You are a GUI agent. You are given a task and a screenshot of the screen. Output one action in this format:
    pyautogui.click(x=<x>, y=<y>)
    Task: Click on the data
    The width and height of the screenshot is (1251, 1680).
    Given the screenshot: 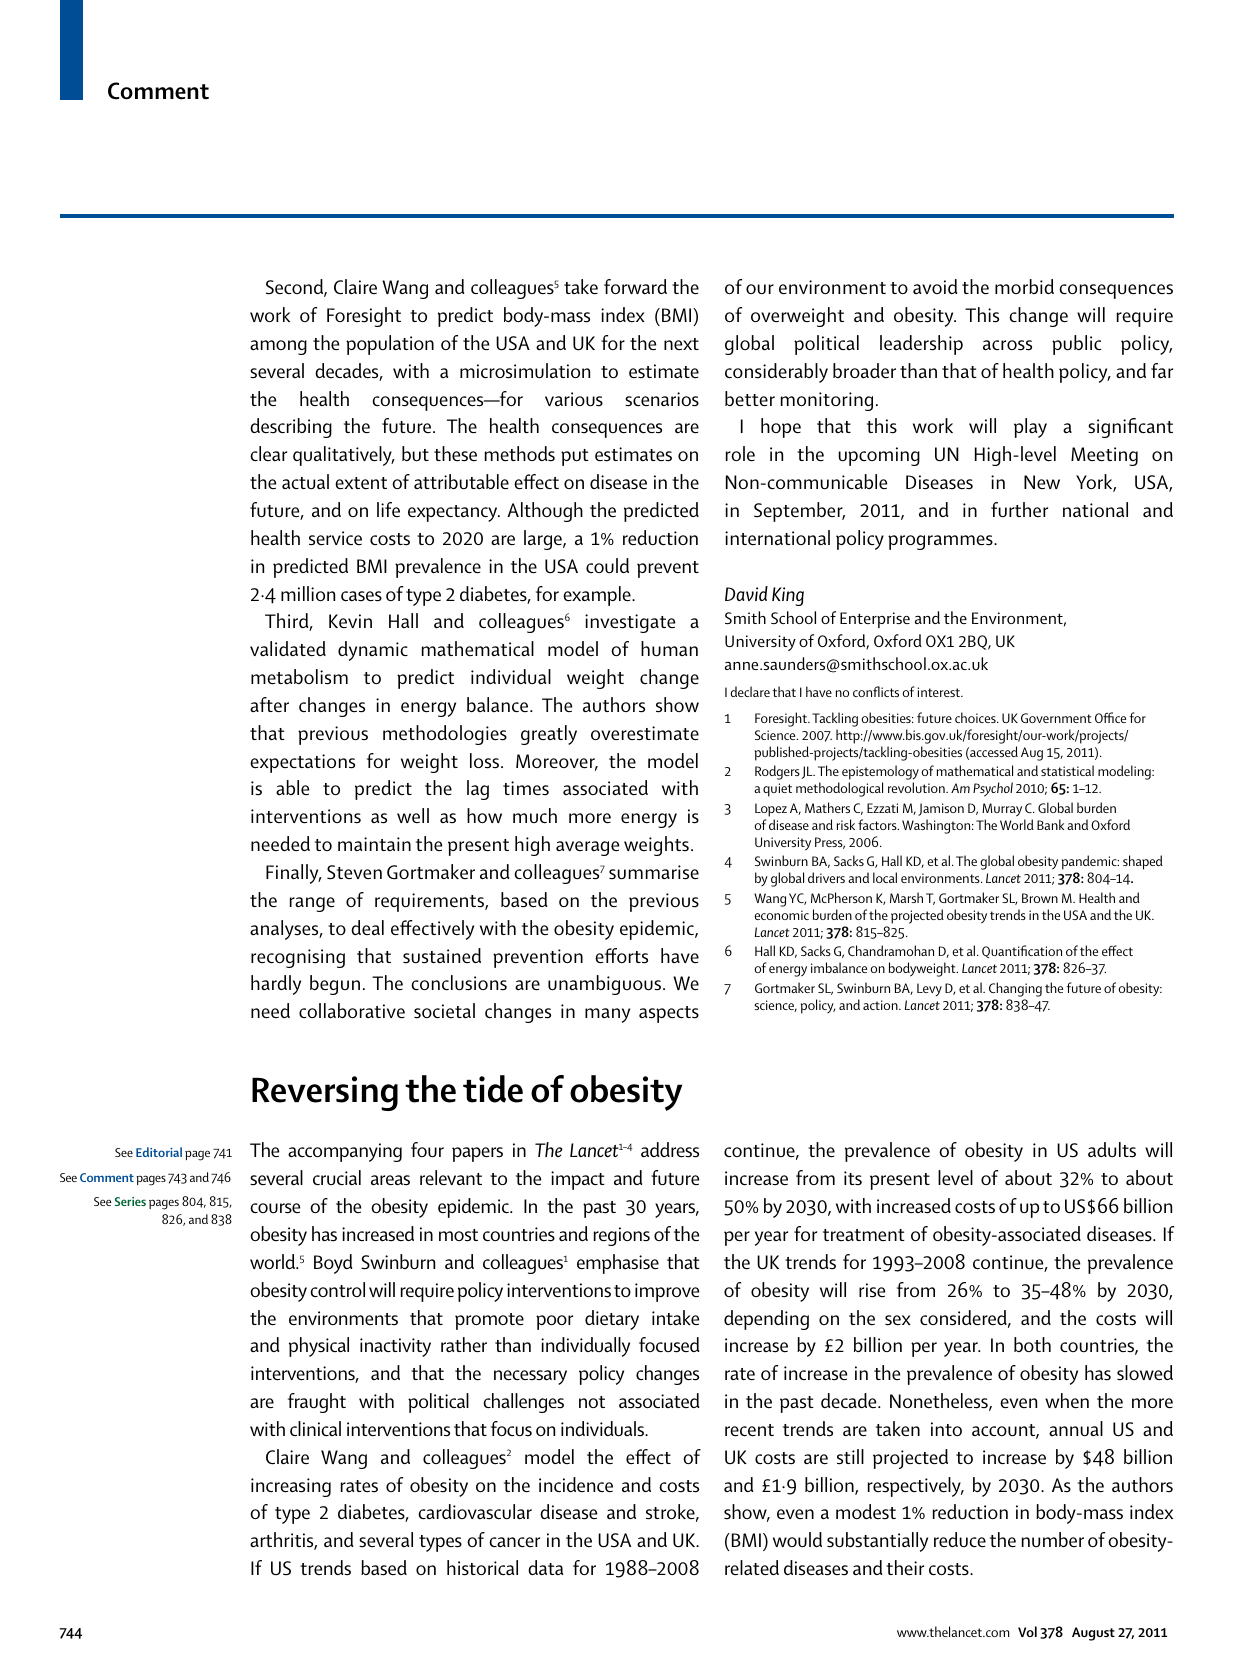 What is the action you would take?
    pyautogui.click(x=545, y=1567)
